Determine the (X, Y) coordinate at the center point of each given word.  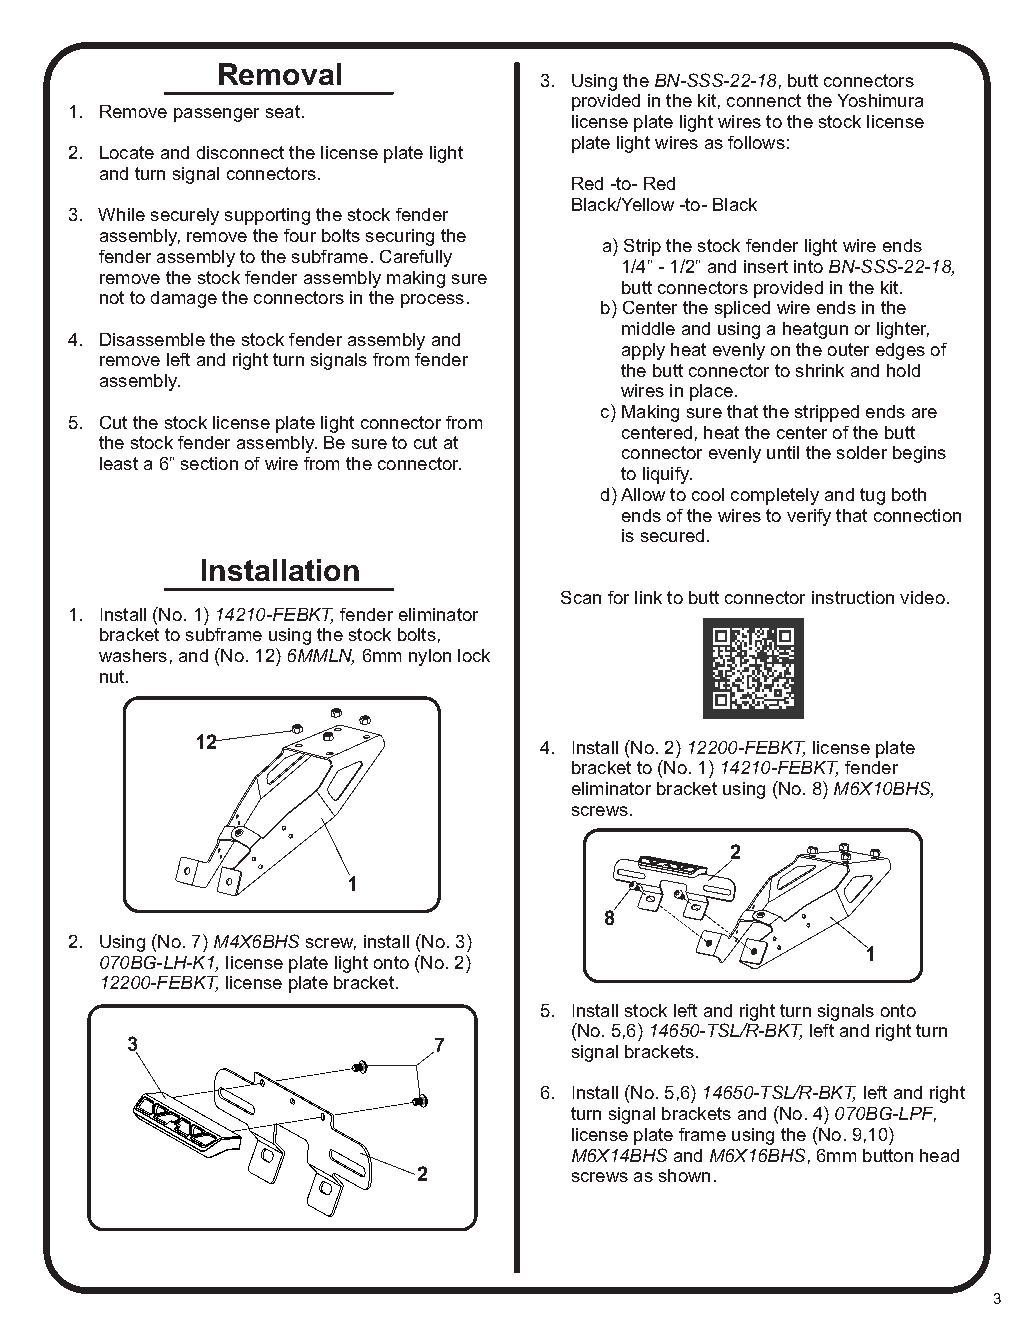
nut (113, 676)
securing (400, 237)
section (209, 463)
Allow (643, 494)
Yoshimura (880, 100)
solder (862, 452)
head (939, 1155)
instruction (853, 597)
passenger (216, 115)
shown (684, 1175)
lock (474, 655)
